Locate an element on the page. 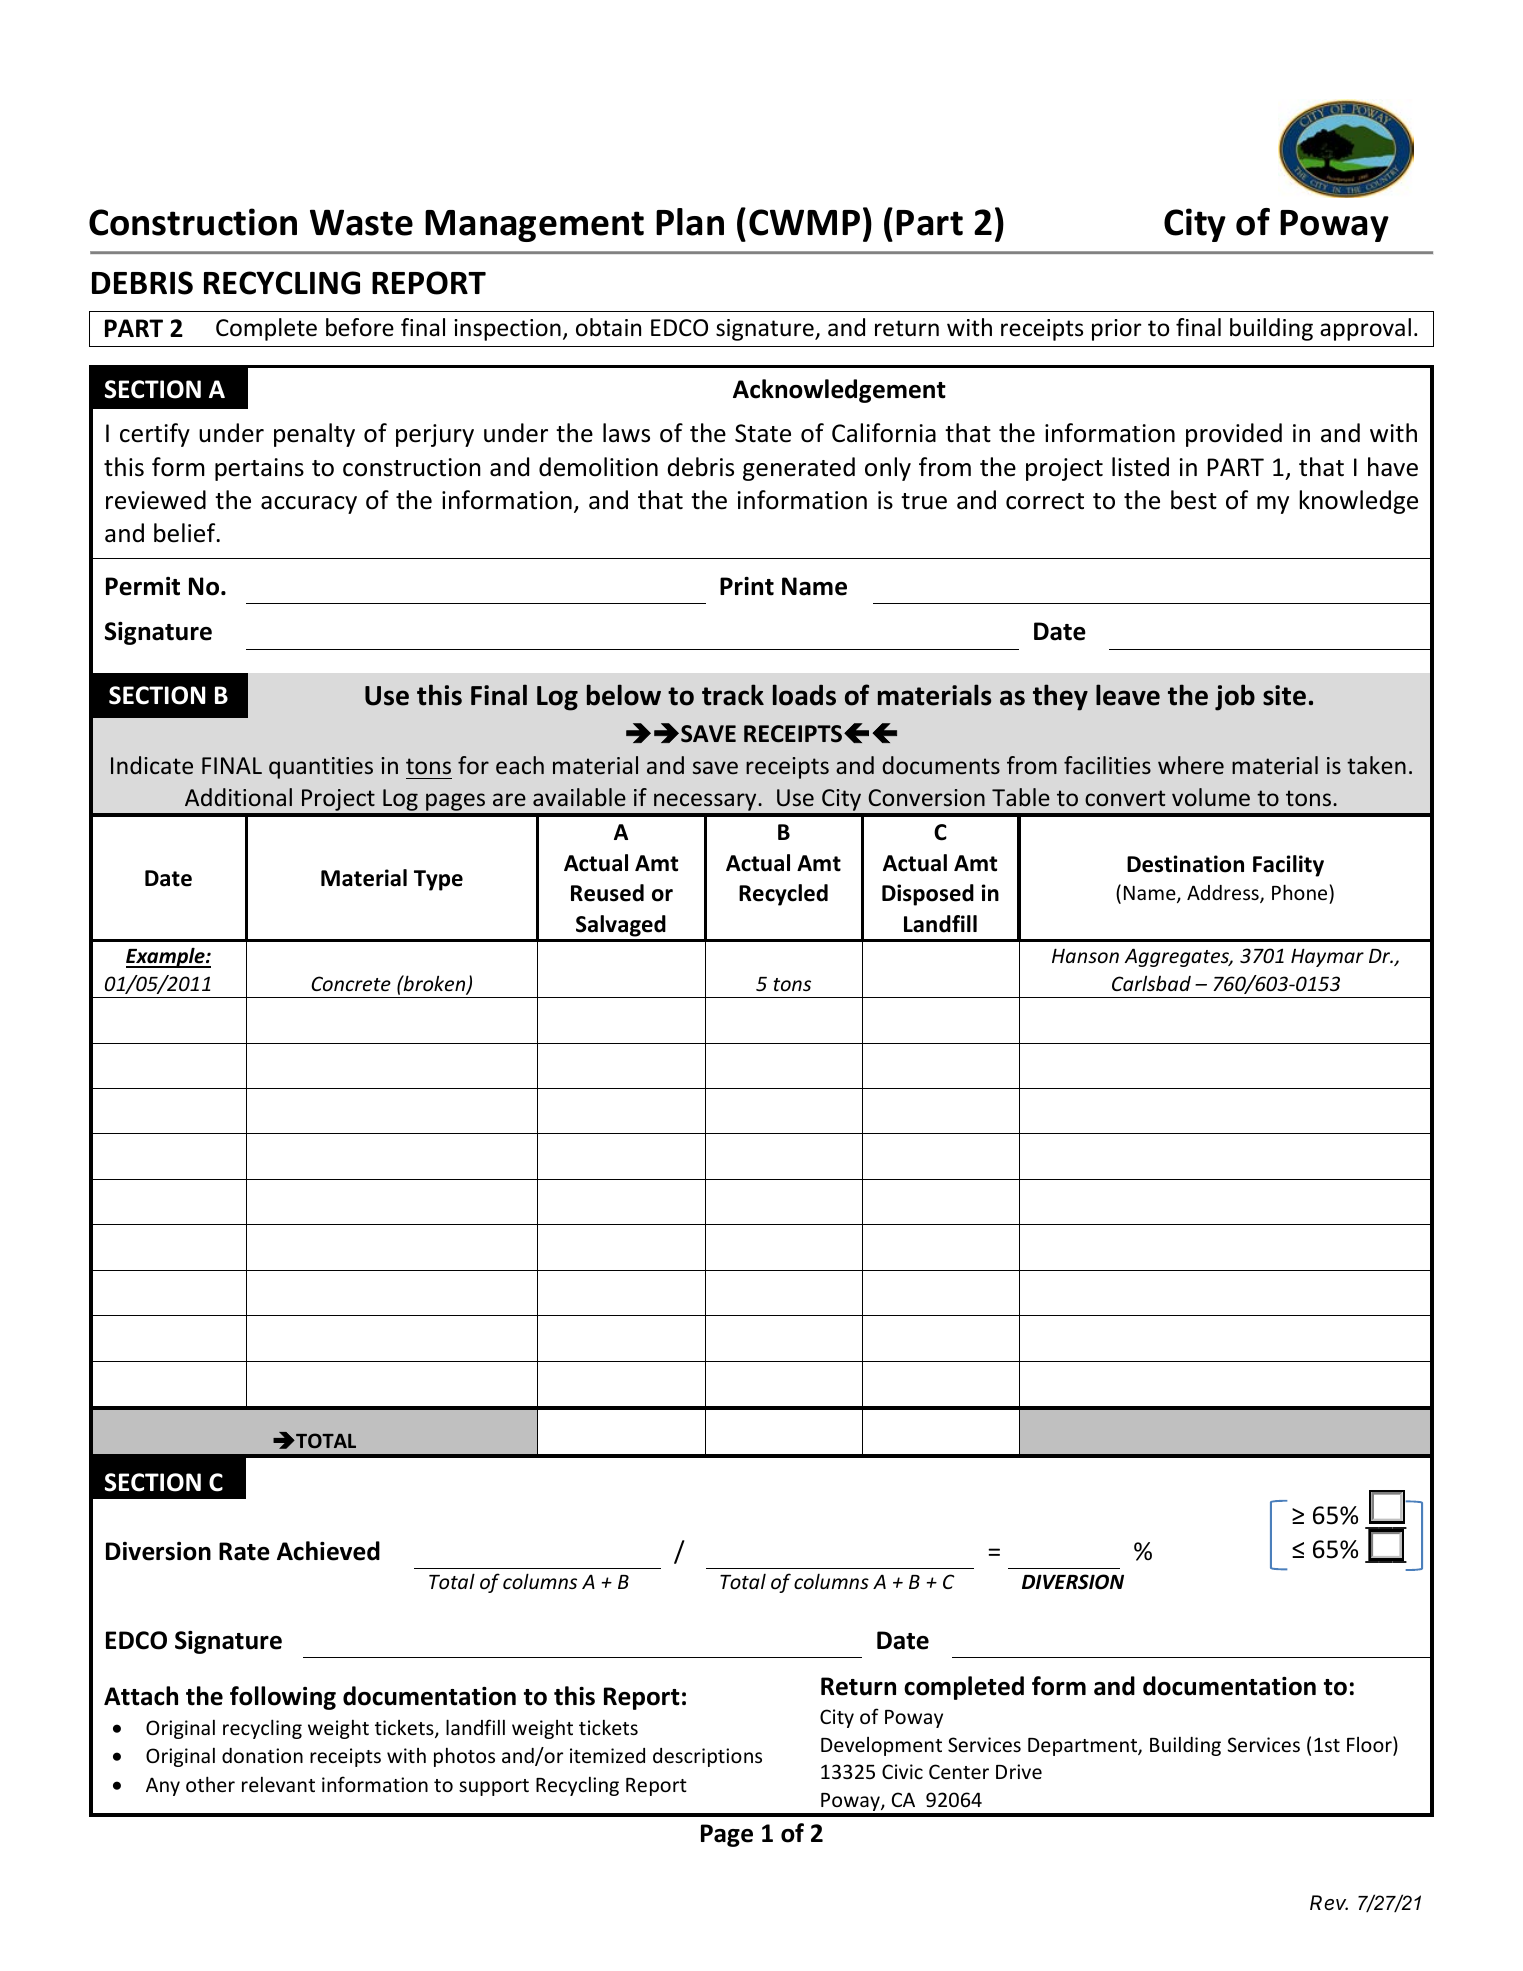  Floor is located at coordinates (1370, 1745).
